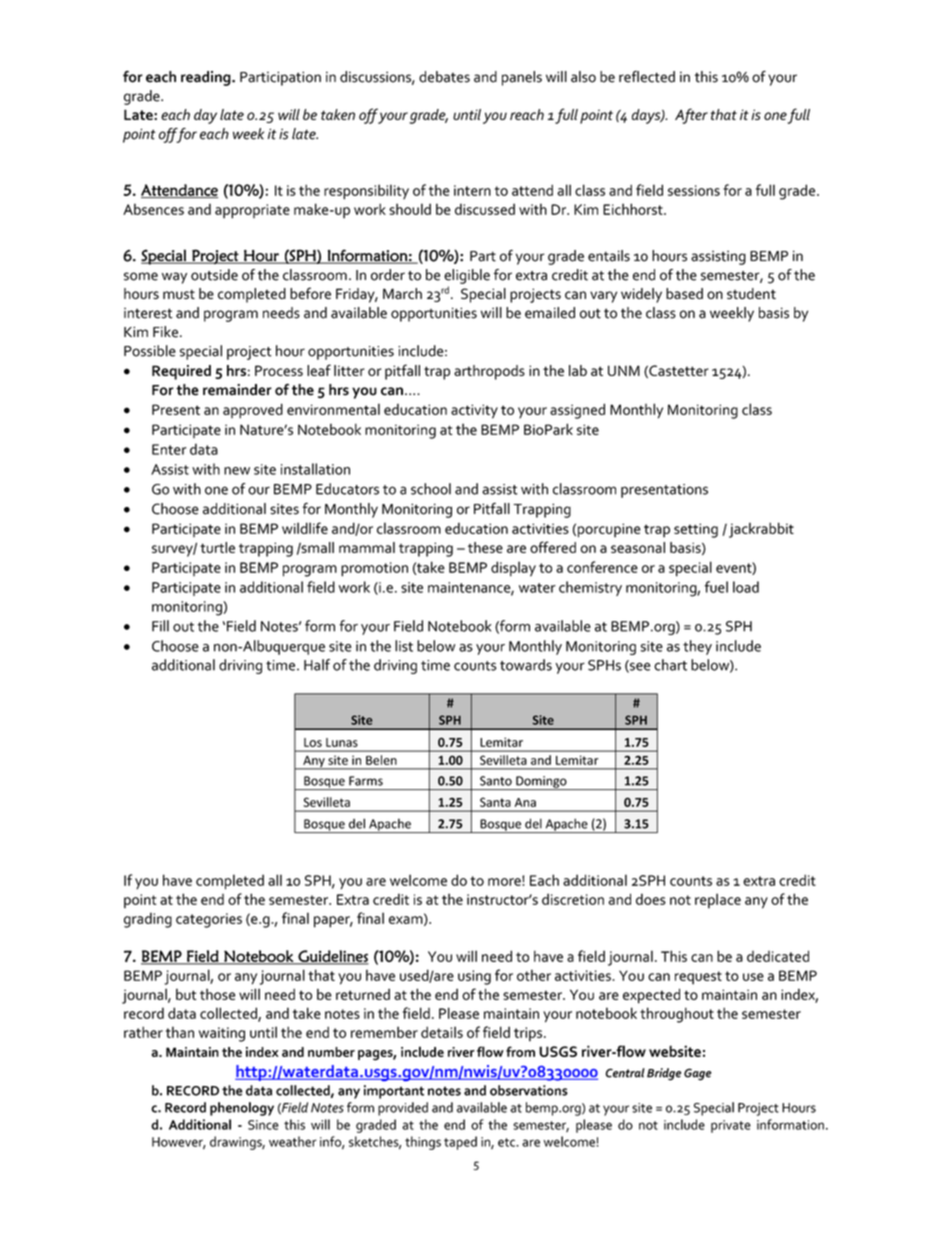 Image resolution: width=952 pixels, height=1233 pixels. Describe the element at coordinates (718, 901) in the screenshot. I see `replace` at that location.
